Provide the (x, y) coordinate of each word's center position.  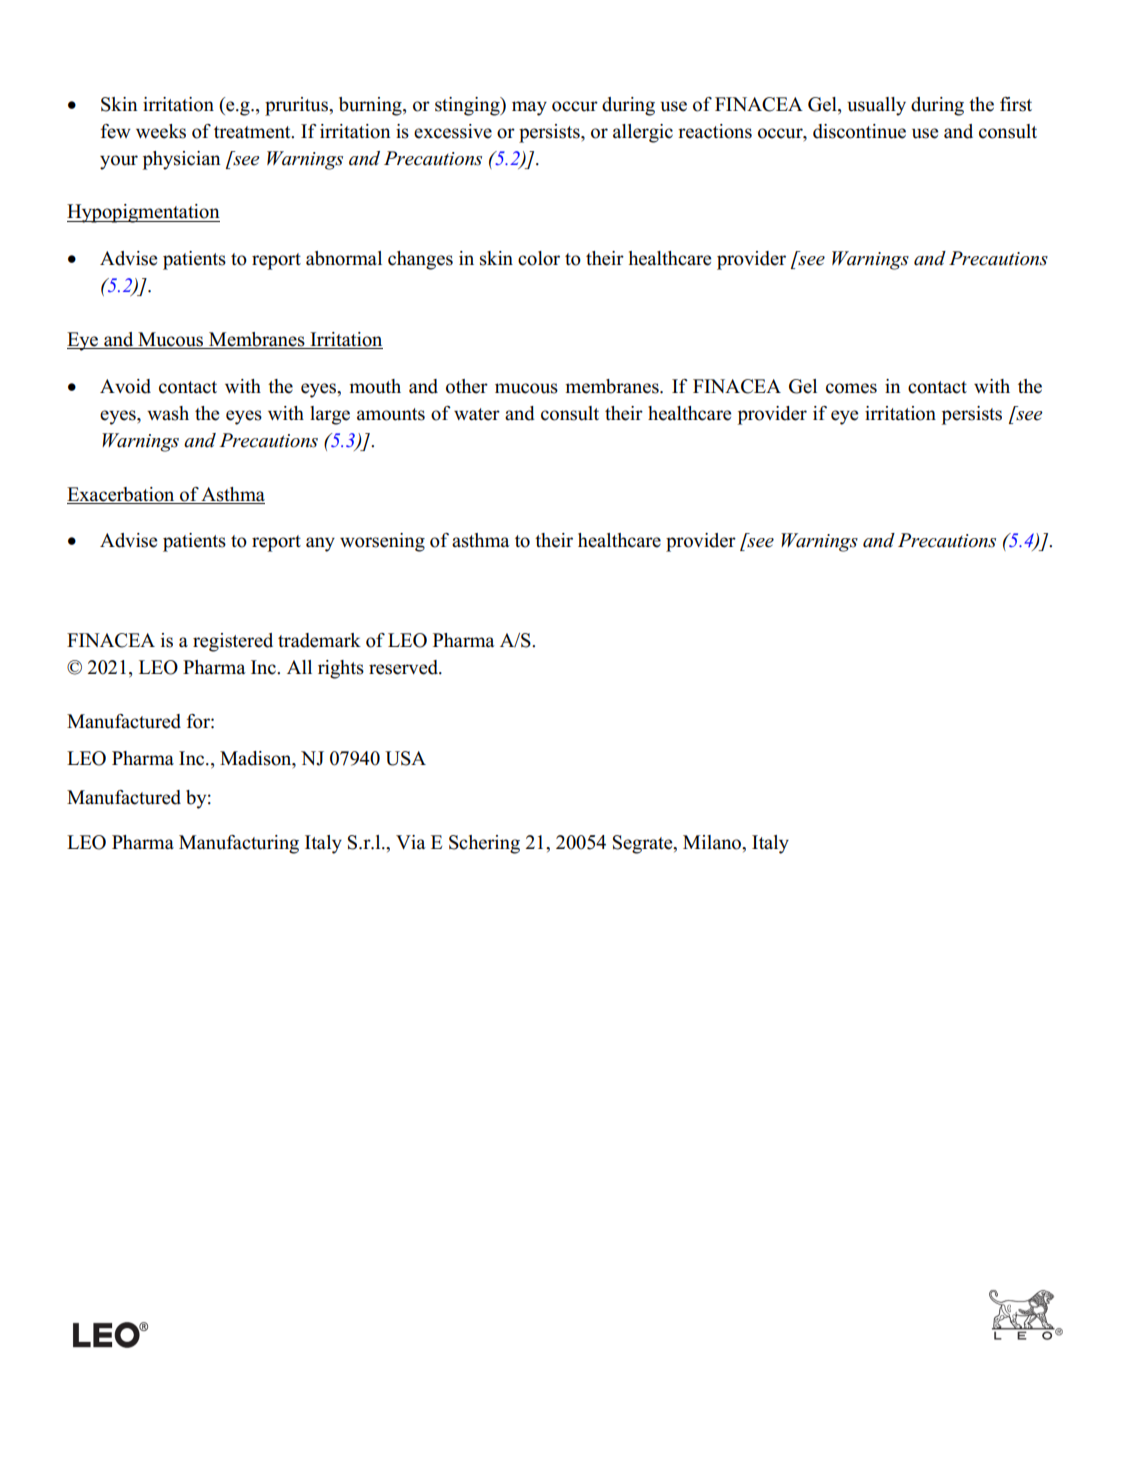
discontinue (859, 131)
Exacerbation (120, 494)
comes (851, 388)
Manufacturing (239, 844)
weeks (161, 131)
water (477, 414)
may (529, 108)
